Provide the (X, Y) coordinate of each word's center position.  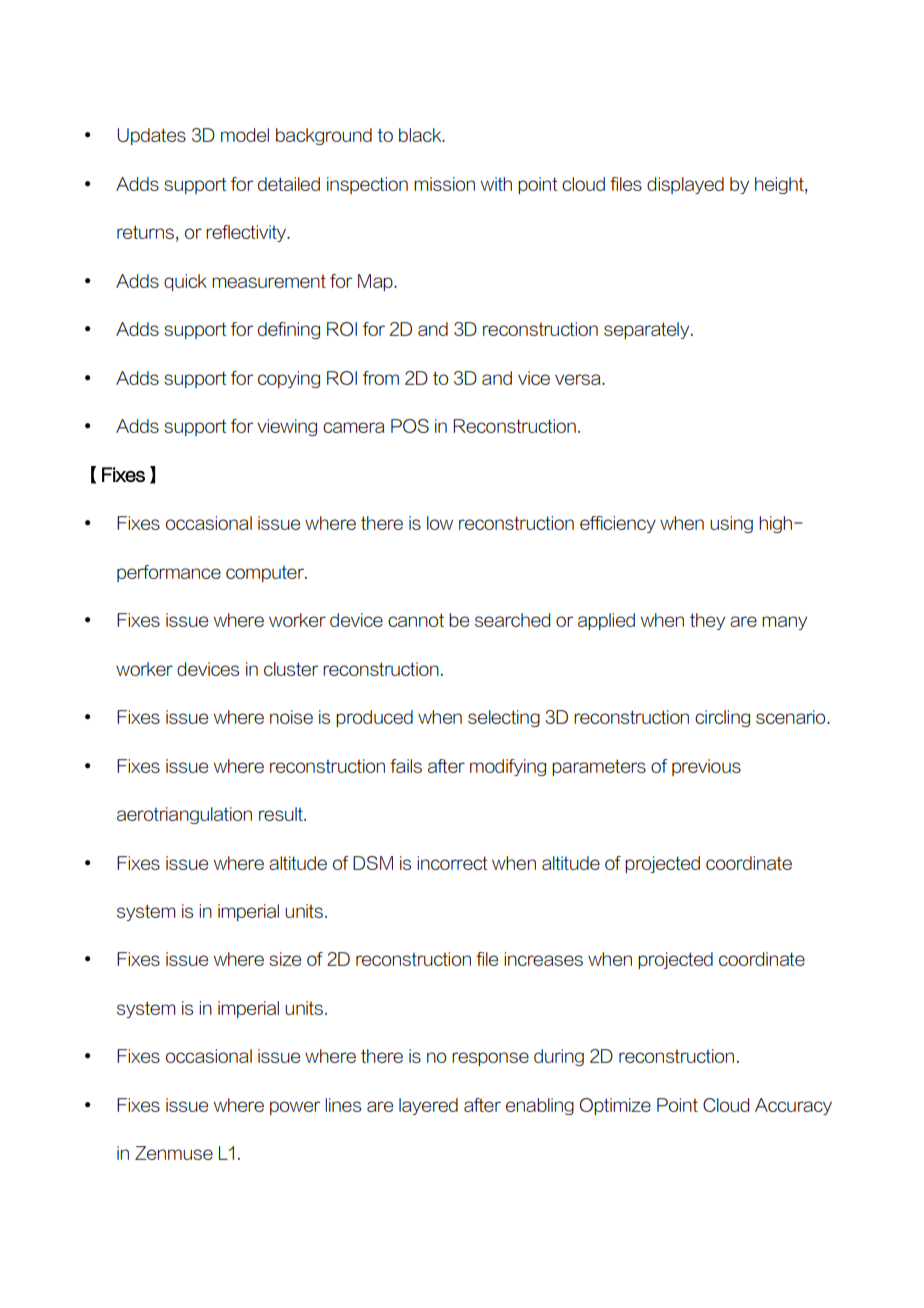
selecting (504, 718)
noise (291, 717)
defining (289, 330)
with (496, 184)
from (381, 378)
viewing (287, 427)
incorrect (452, 863)
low (440, 523)
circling (722, 718)
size (285, 959)
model (245, 135)
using (731, 524)
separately (648, 330)
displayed (685, 185)
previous (706, 767)
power (295, 1108)
